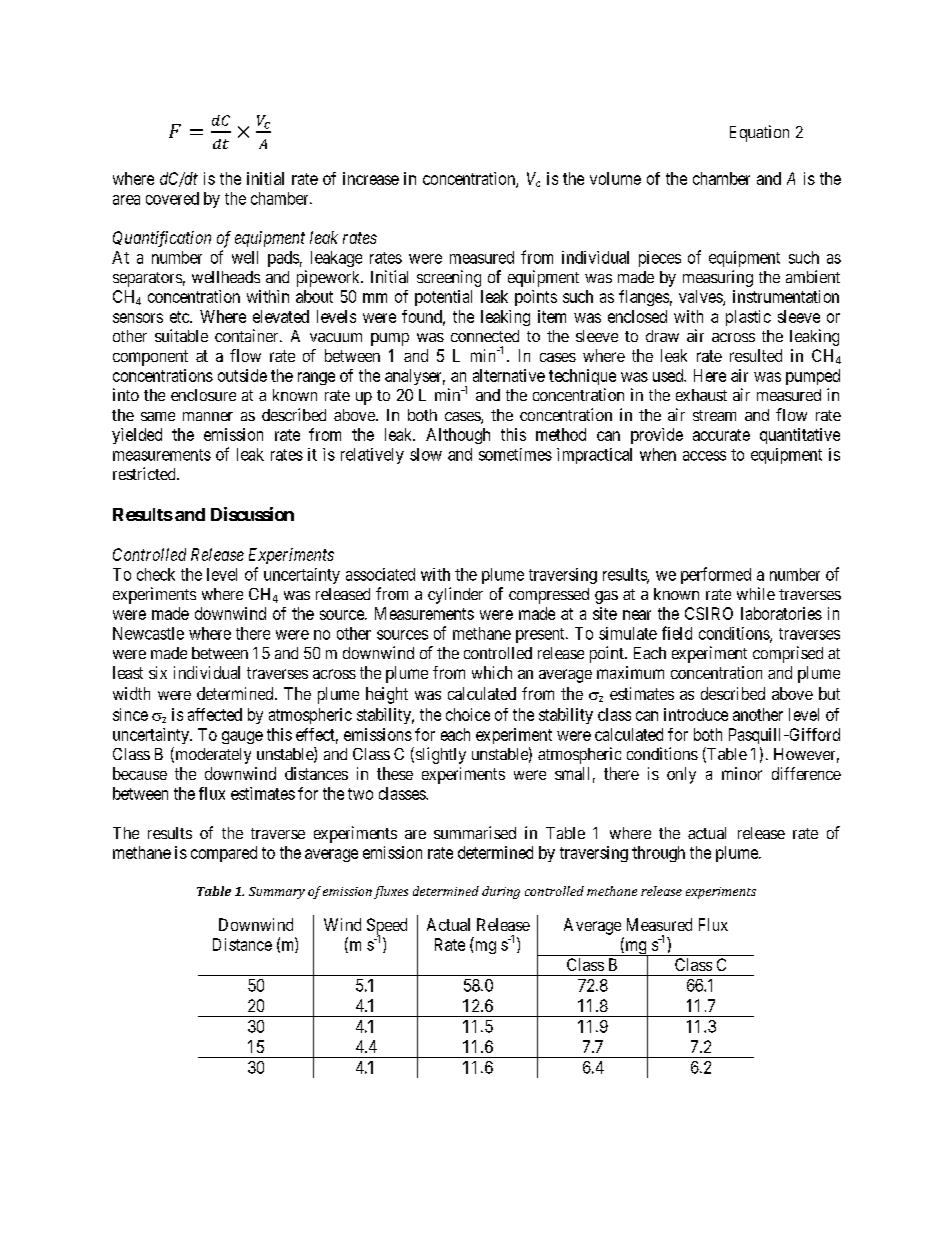 This screenshot has height=1233, width=952. What do you see at coordinates (492, 672) in the screenshot?
I see `which` at bounding box center [492, 672].
